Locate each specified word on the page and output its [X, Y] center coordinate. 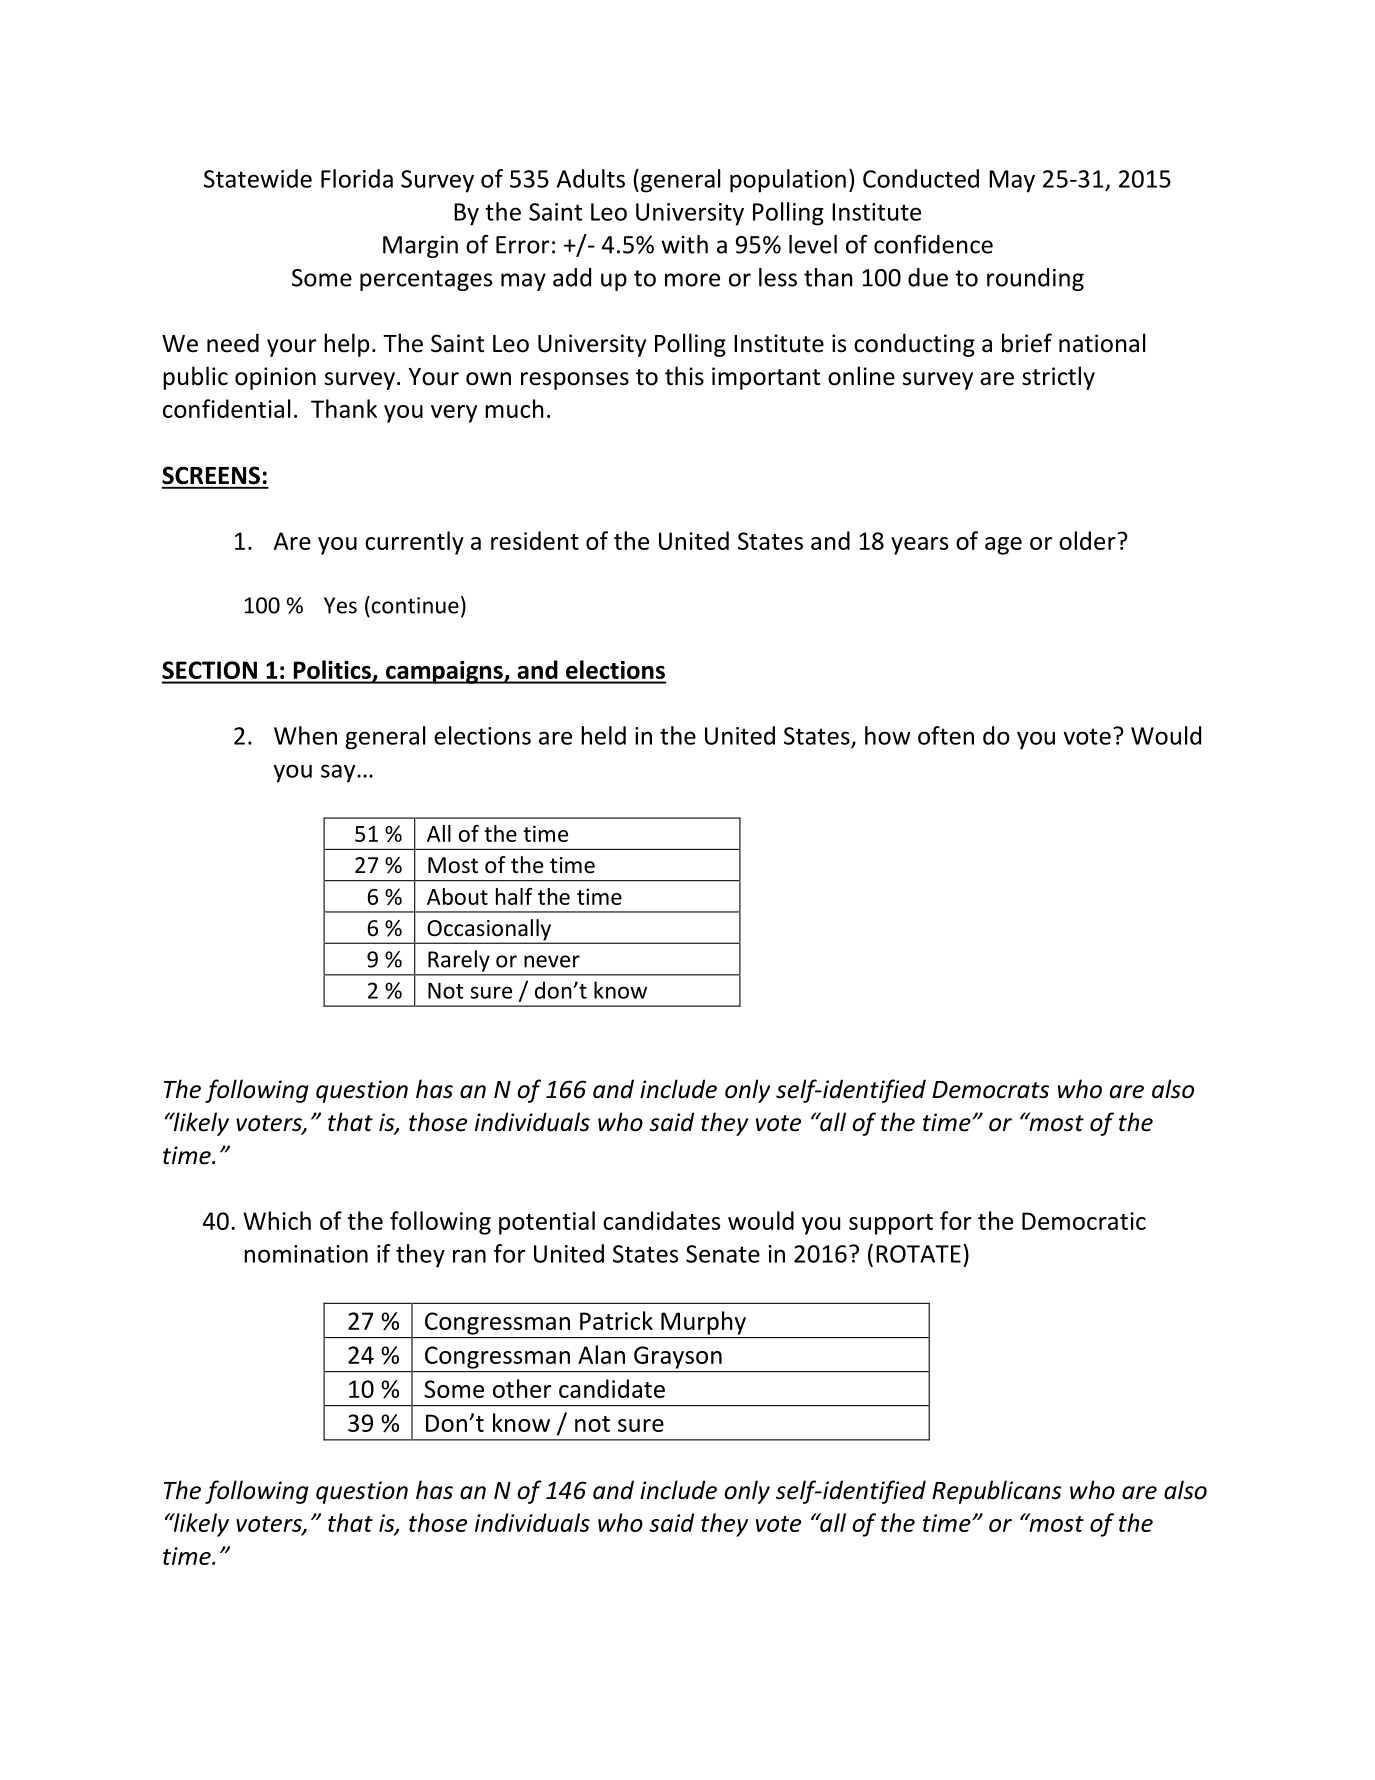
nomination [306, 1254]
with [684, 244]
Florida [357, 178]
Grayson [678, 1357]
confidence [933, 244]
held [603, 735]
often [946, 735]
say [339, 773]
